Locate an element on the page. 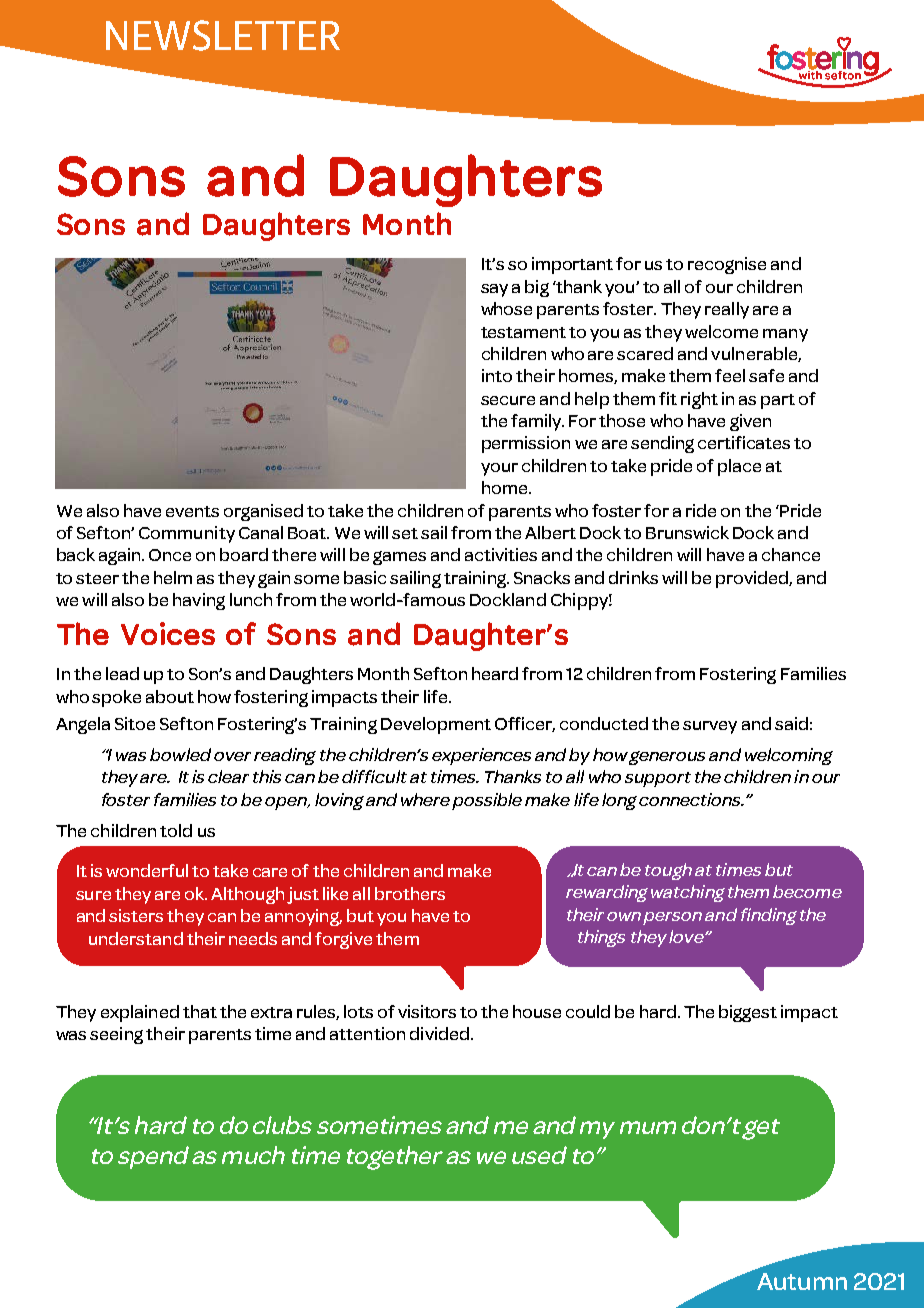 The height and width of the document is (1308, 924). seeing is located at coordinates (116, 1035).
